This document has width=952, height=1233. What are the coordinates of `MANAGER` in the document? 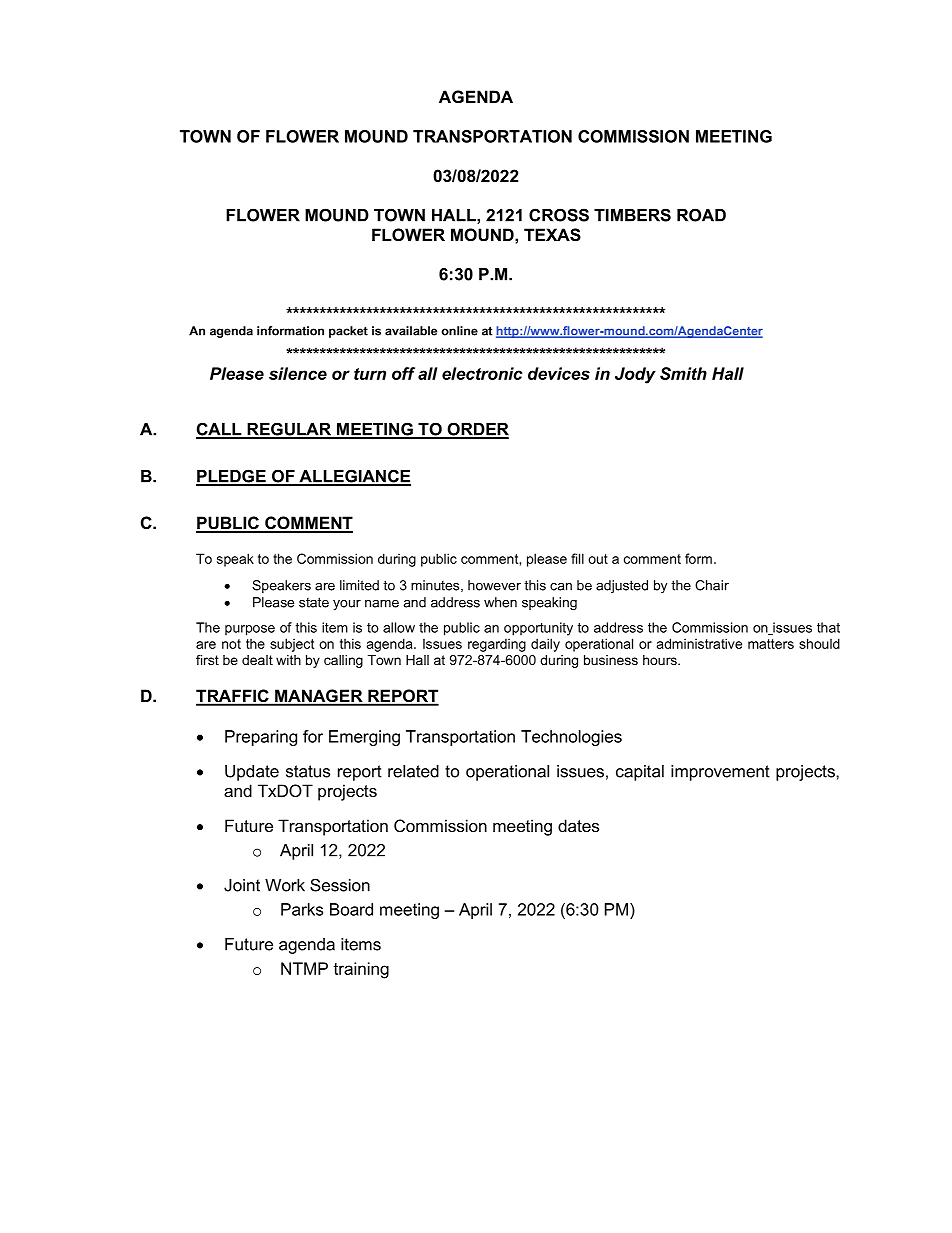 It's located at (319, 697).
